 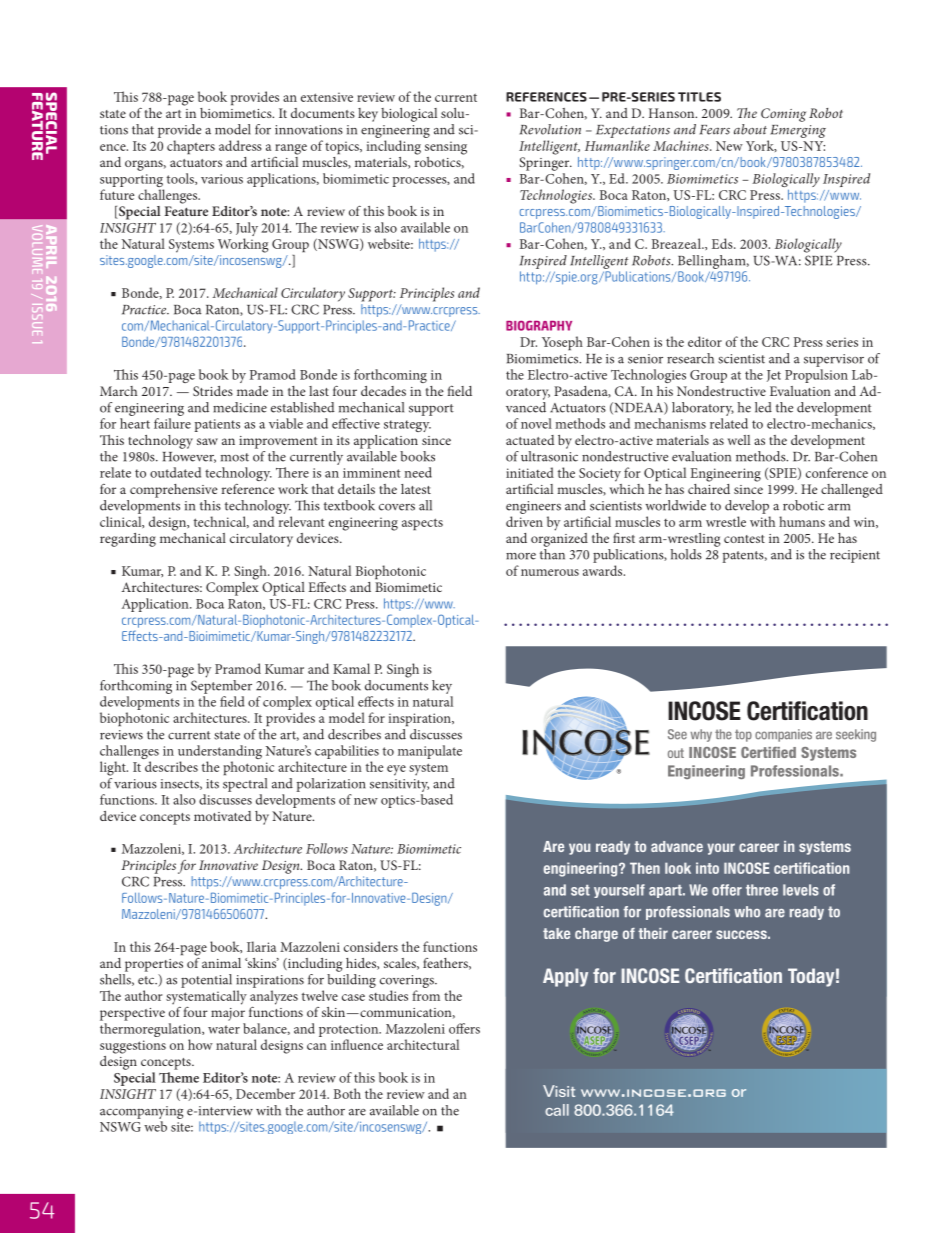 I want to click on motivated, so click(x=222, y=816).
